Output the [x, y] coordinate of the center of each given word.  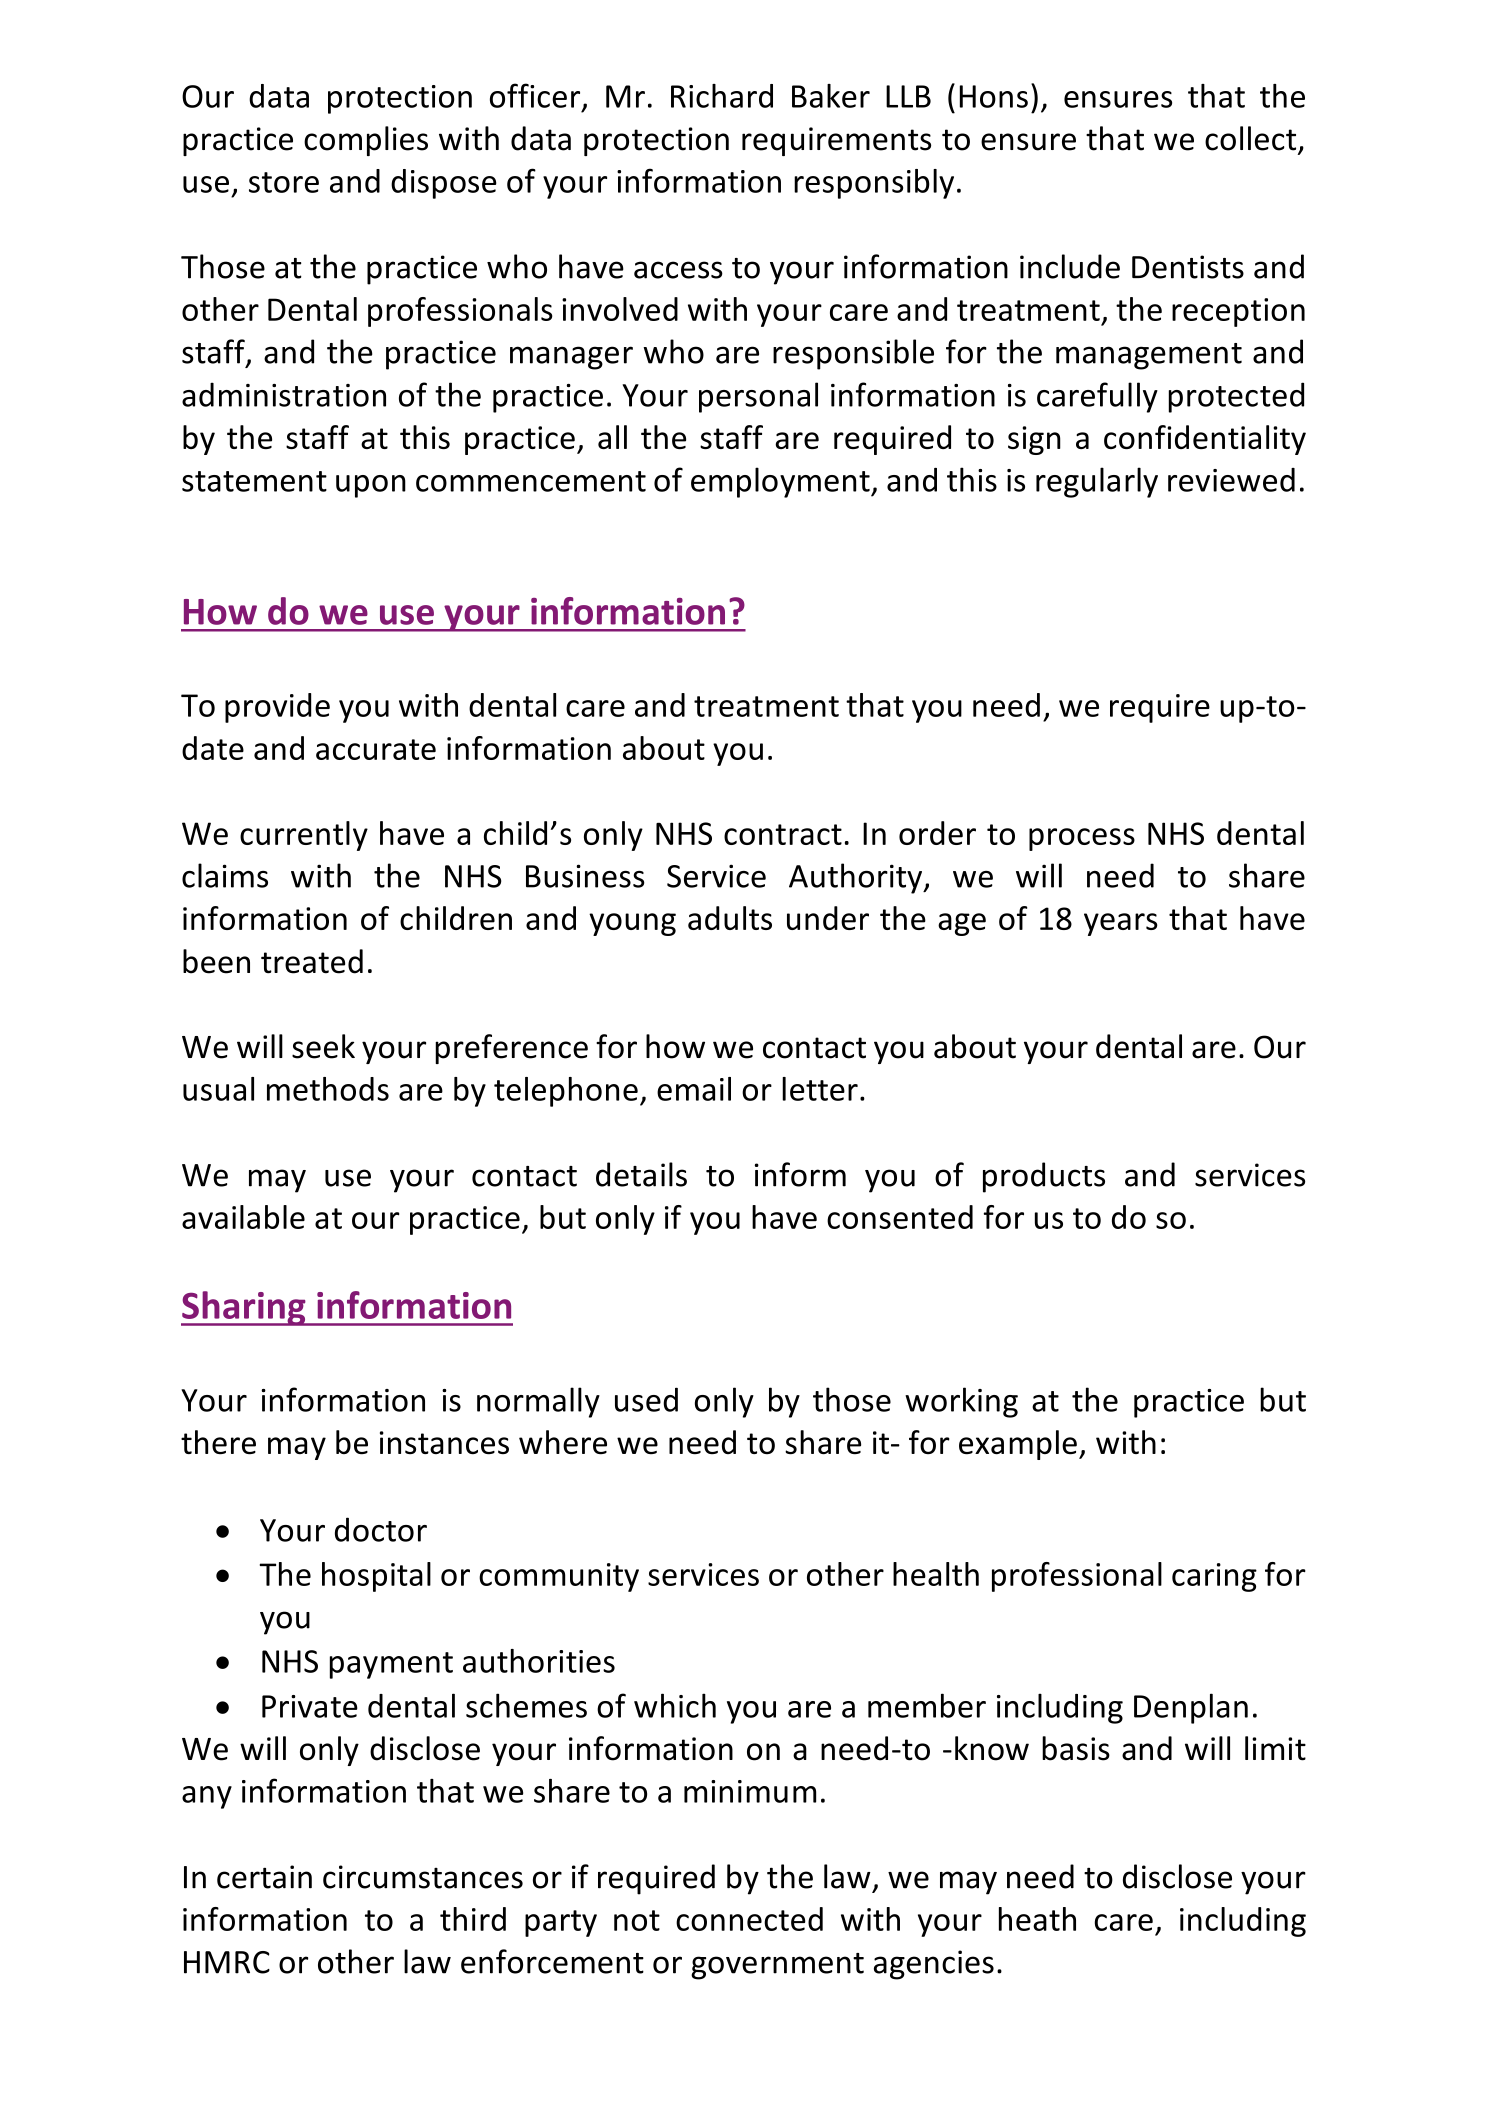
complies [366, 141]
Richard [722, 96]
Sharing [244, 1308]
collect [1252, 139]
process [1082, 839]
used [646, 1399]
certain [264, 1877]
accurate [376, 749]
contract [783, 834]
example [1018, 1445]
